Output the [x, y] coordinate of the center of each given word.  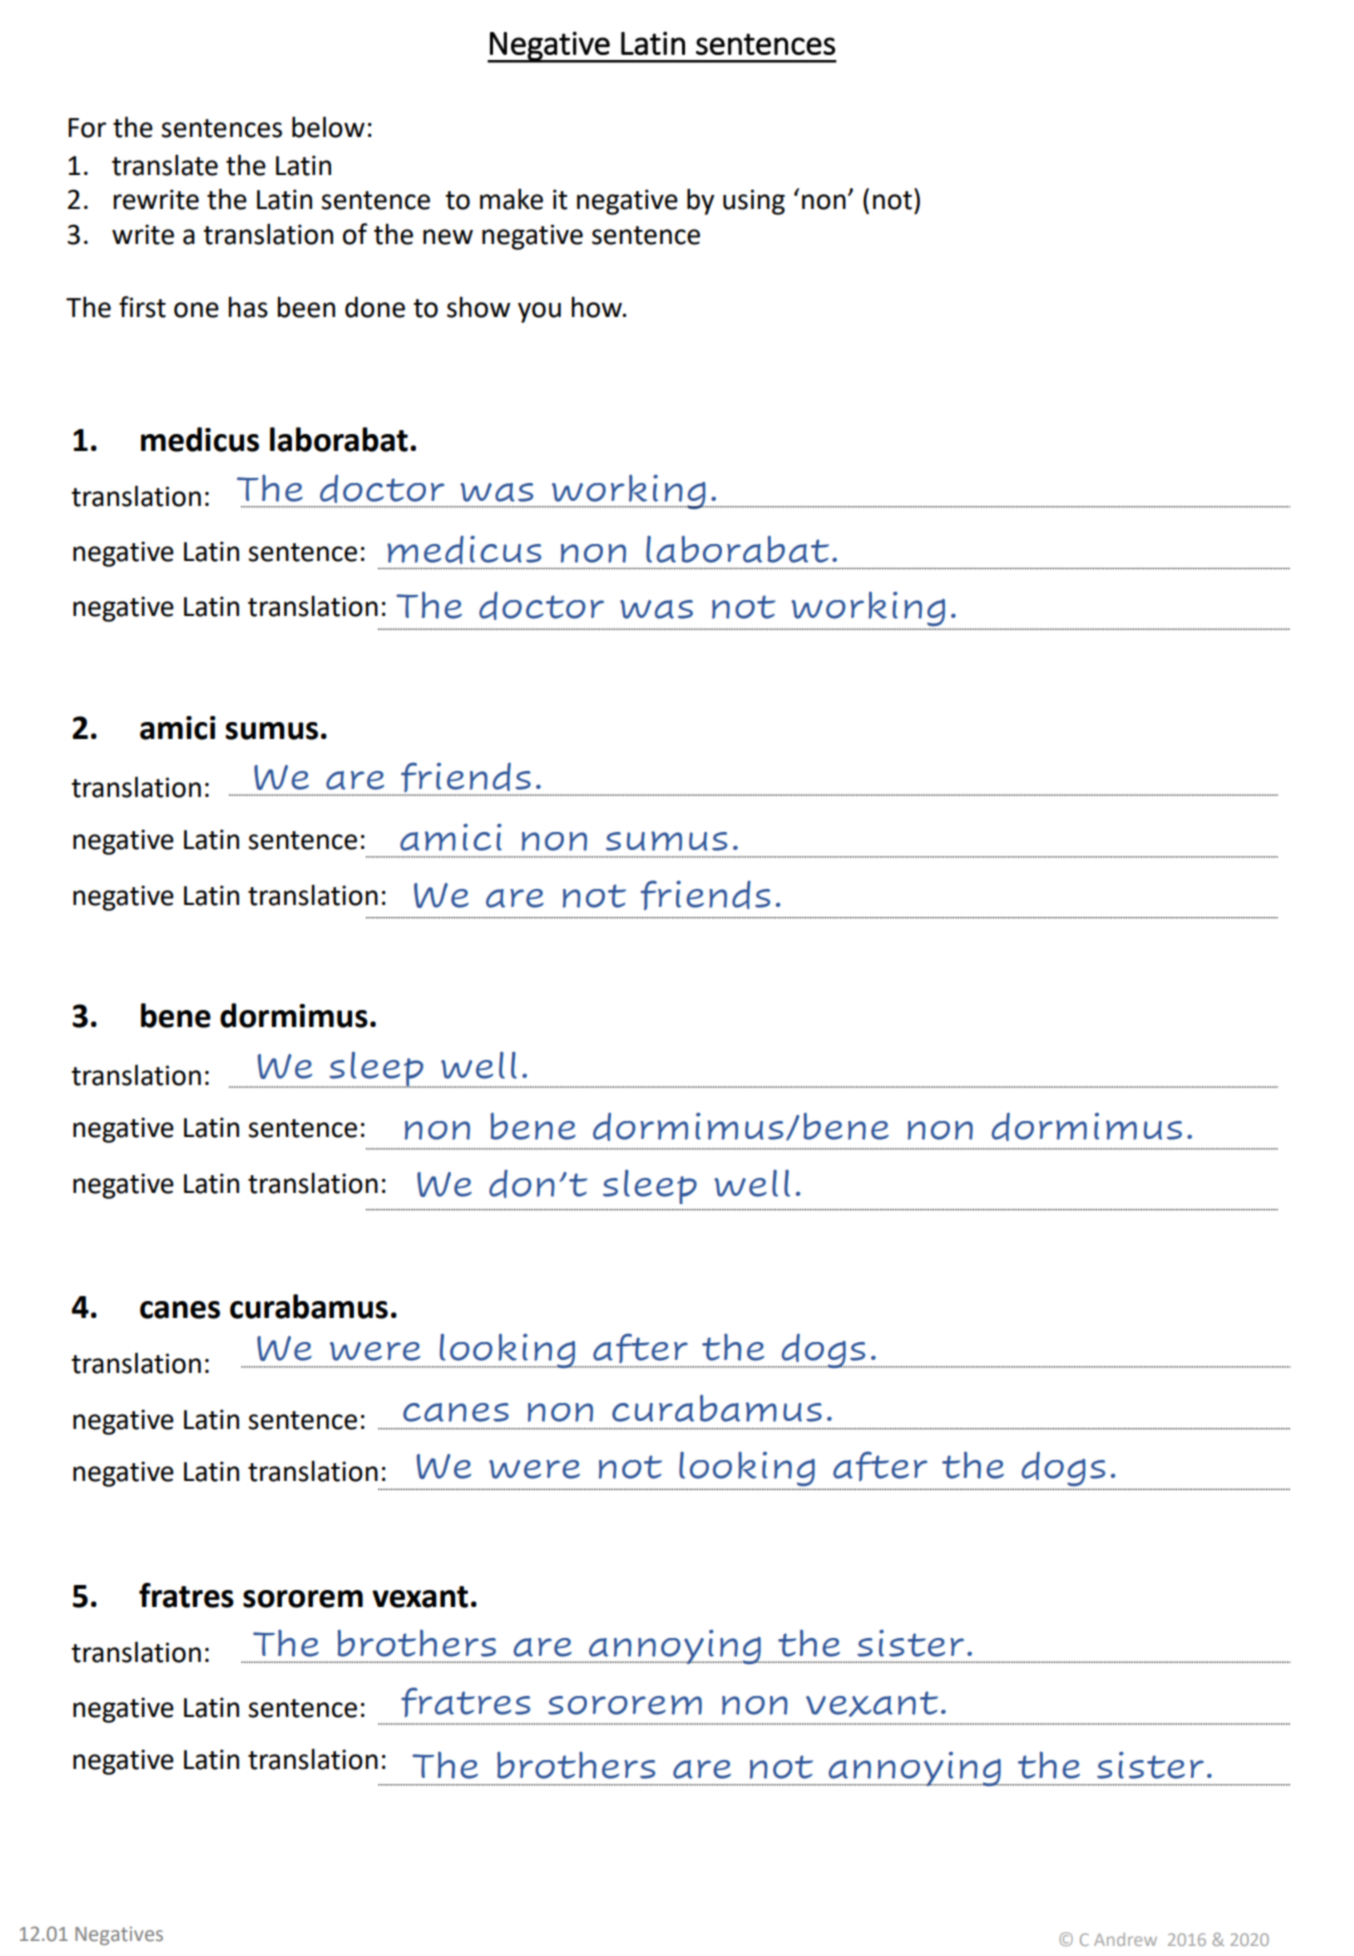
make [511, 199]
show [478, 307]
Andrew [1125, 1939]
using [754, 202]
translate [165, 165]
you [539, 312]
